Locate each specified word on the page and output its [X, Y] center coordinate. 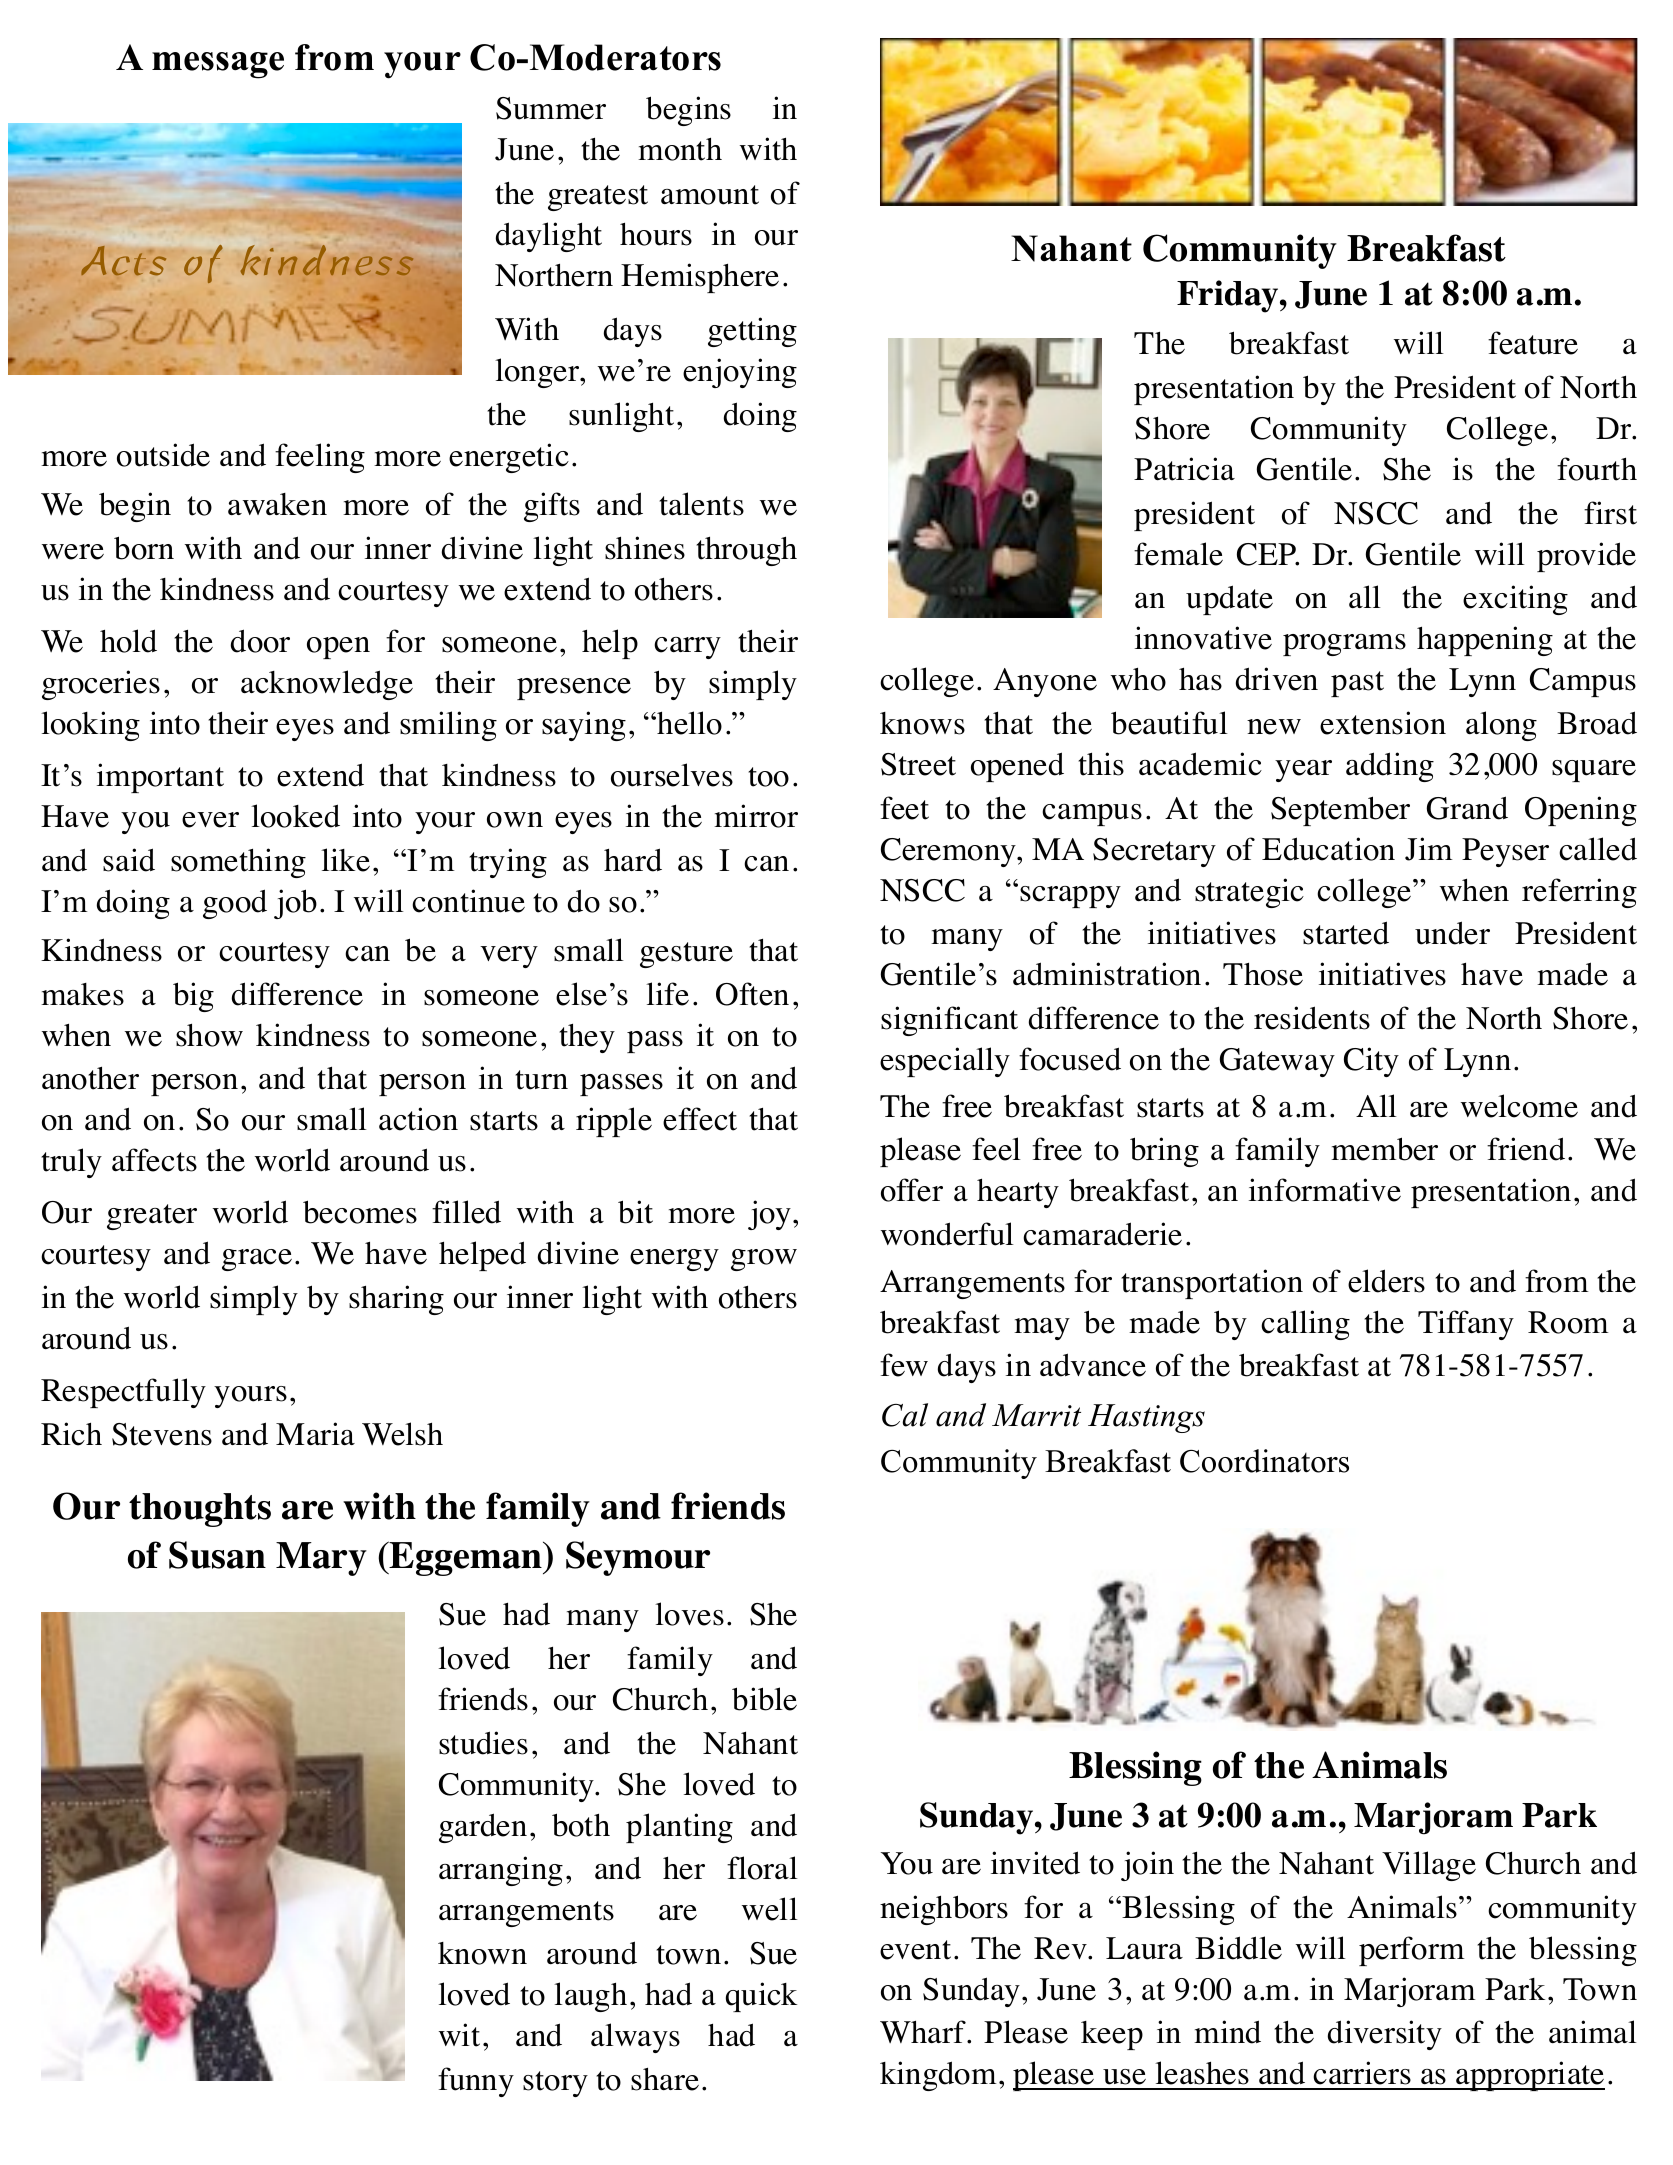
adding [1390, 767]
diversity [1385, 2035]
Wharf [924, 2031]
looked [295, 816]
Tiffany [1466, 1325]
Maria [315, 1433]
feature [1533, 343]
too [768, 777]
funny [476, 2082]
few [904, 1365]
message [218, 65]
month [680, 149]
